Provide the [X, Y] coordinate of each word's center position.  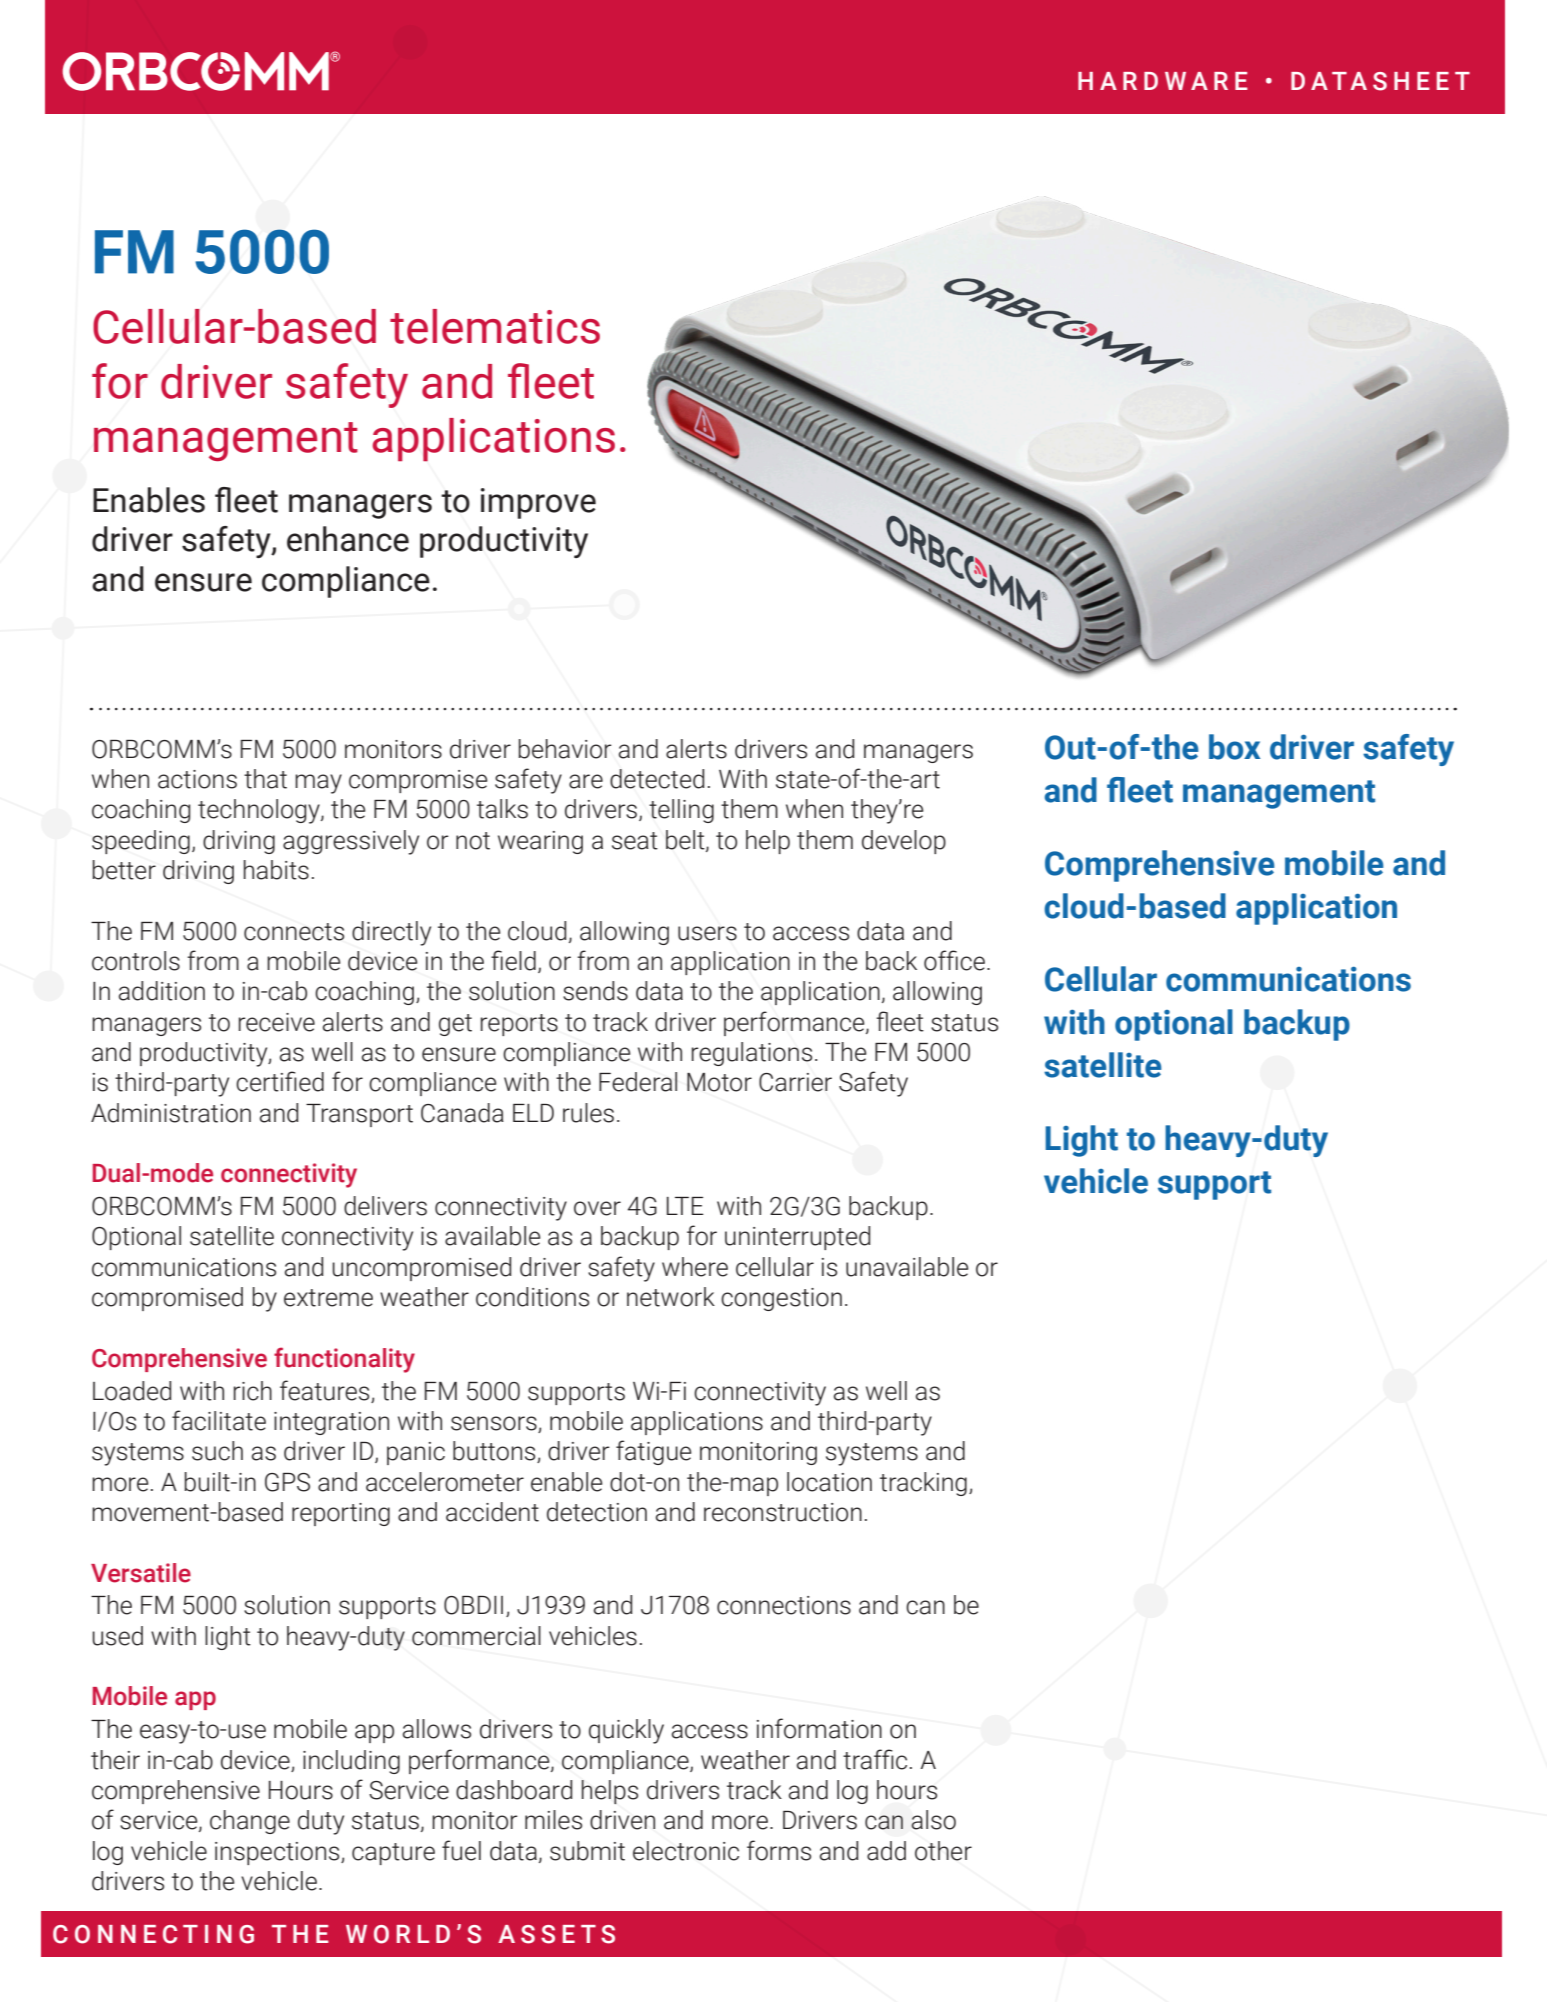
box [1234, 747]
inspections [278, 1853]
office [954, 960]
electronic [686, 1851]
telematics [495, 326]
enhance [348, 539]
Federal [638, 1082]
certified [280, 1081]
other [943, 1851]
